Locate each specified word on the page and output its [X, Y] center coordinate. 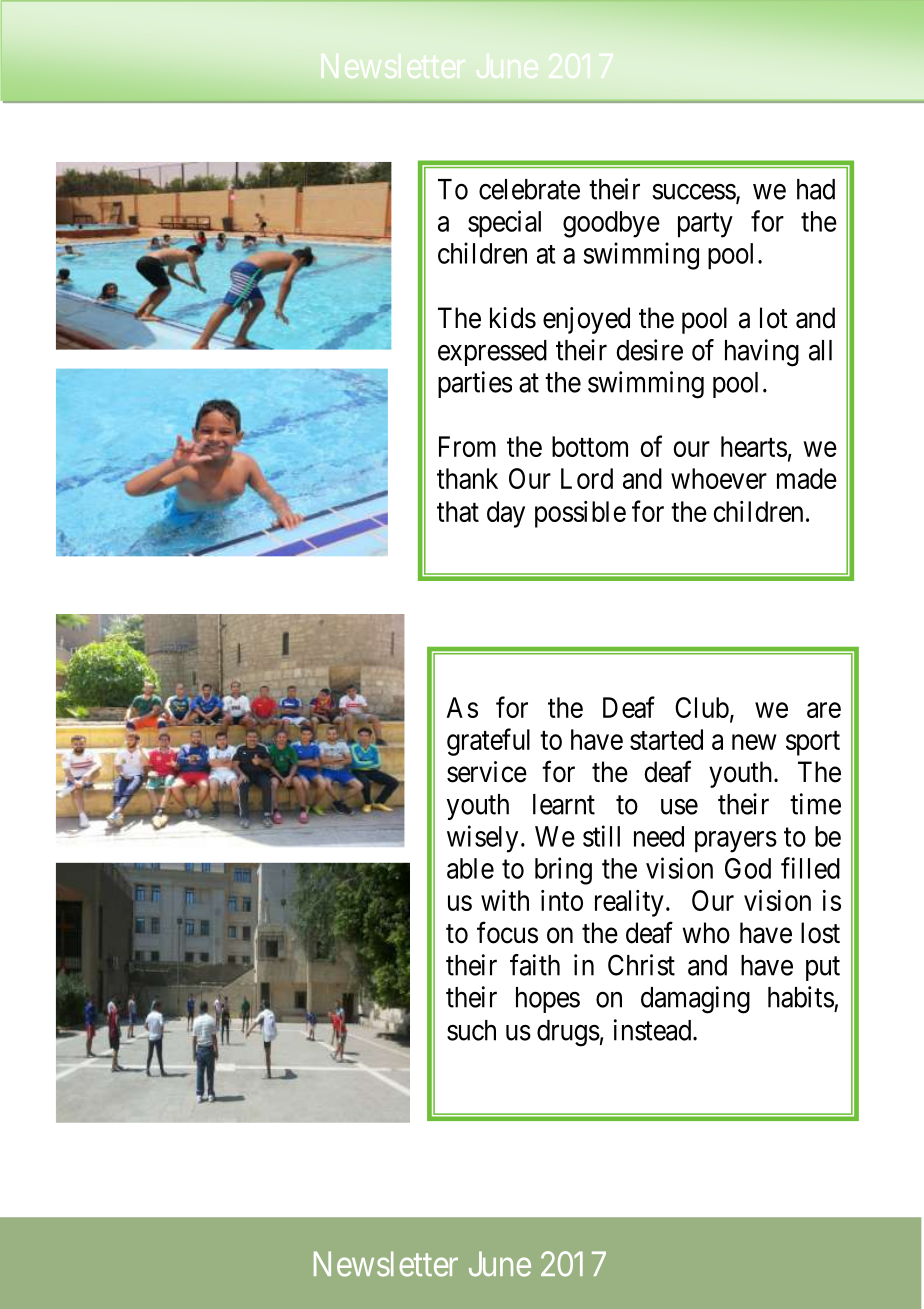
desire [649, 350]
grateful [488, 742]
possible [580, 514]
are [824, 710]
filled [810, 868]
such [471, 1030]
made [807, 478]
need [659, 836]
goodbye [611, 224]
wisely [482, 839]
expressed [492, 353]
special [504, 224]
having [762, 353]
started [666, 739]
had [816, 189]
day [506, 514]
